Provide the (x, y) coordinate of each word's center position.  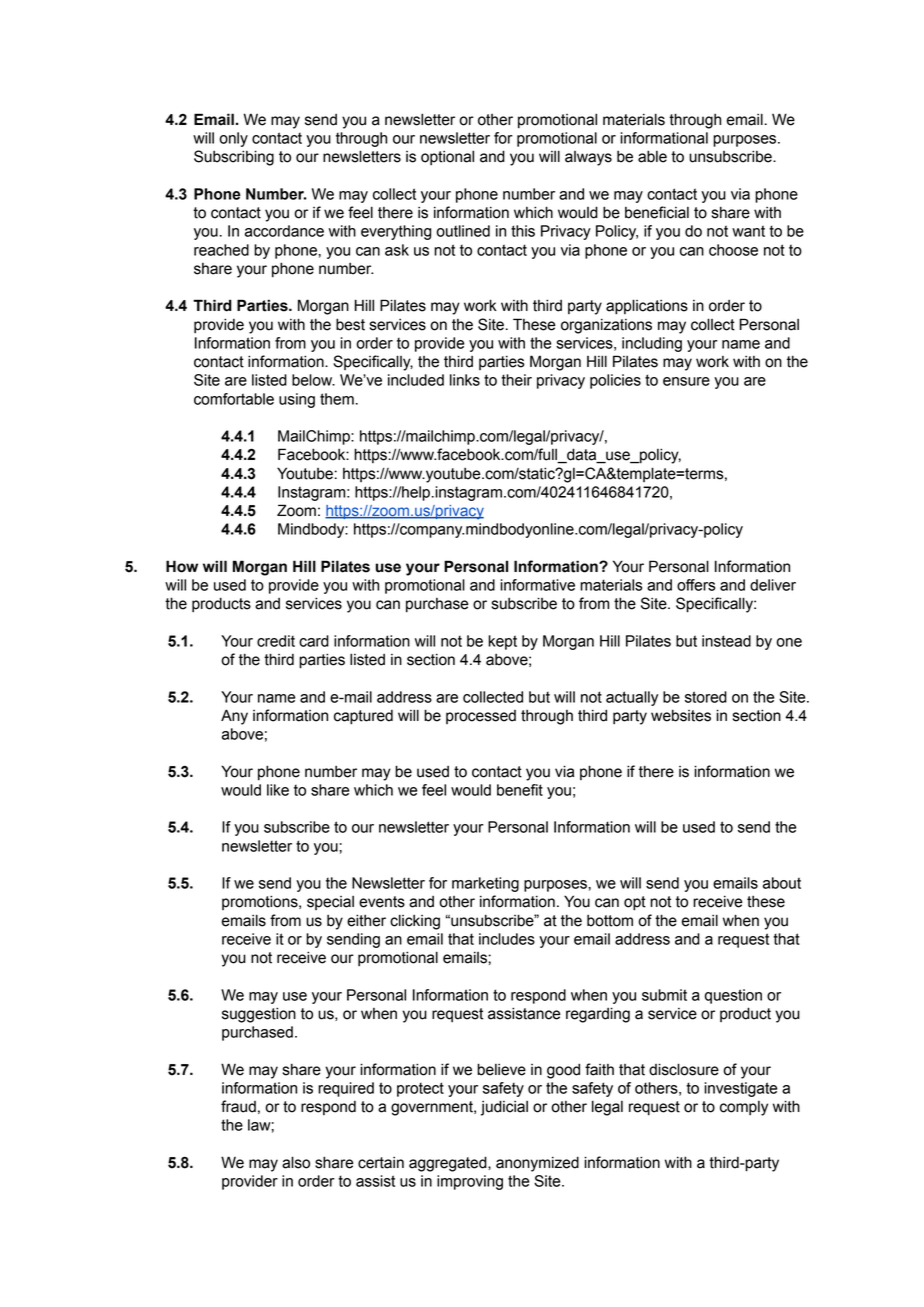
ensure (686, 381)
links (465, 380)
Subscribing (234, 158)
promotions (261, 902)
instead (726, 641)
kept (502, 642)
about (782, 883)
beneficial (657, 212)
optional (447, 157)
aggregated (449, 1164)
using (297, 400)
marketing (485, 884)
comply (744, 1108)
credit (276, 641)
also (296, 1162)
